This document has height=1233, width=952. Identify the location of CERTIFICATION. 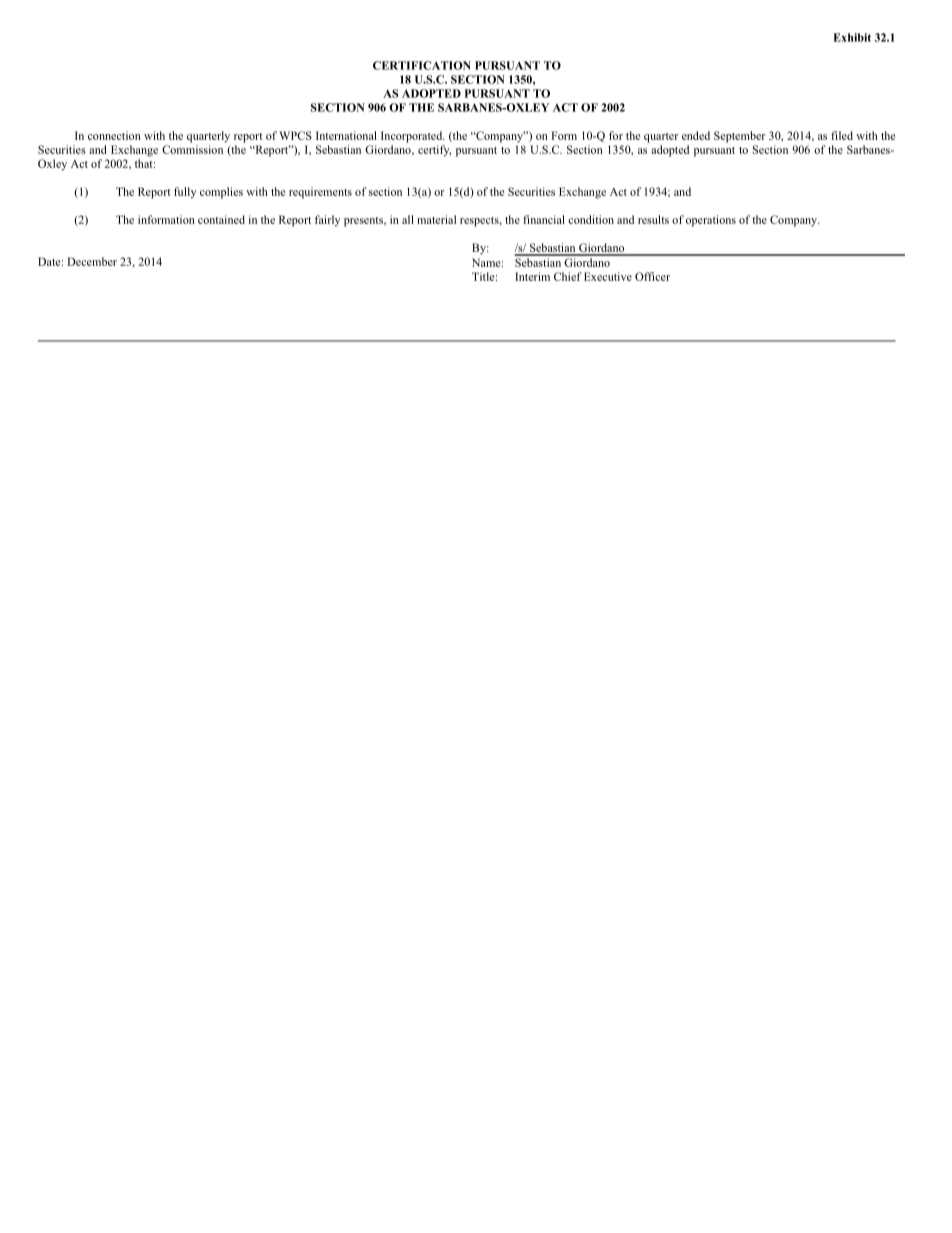
(422, 65).
